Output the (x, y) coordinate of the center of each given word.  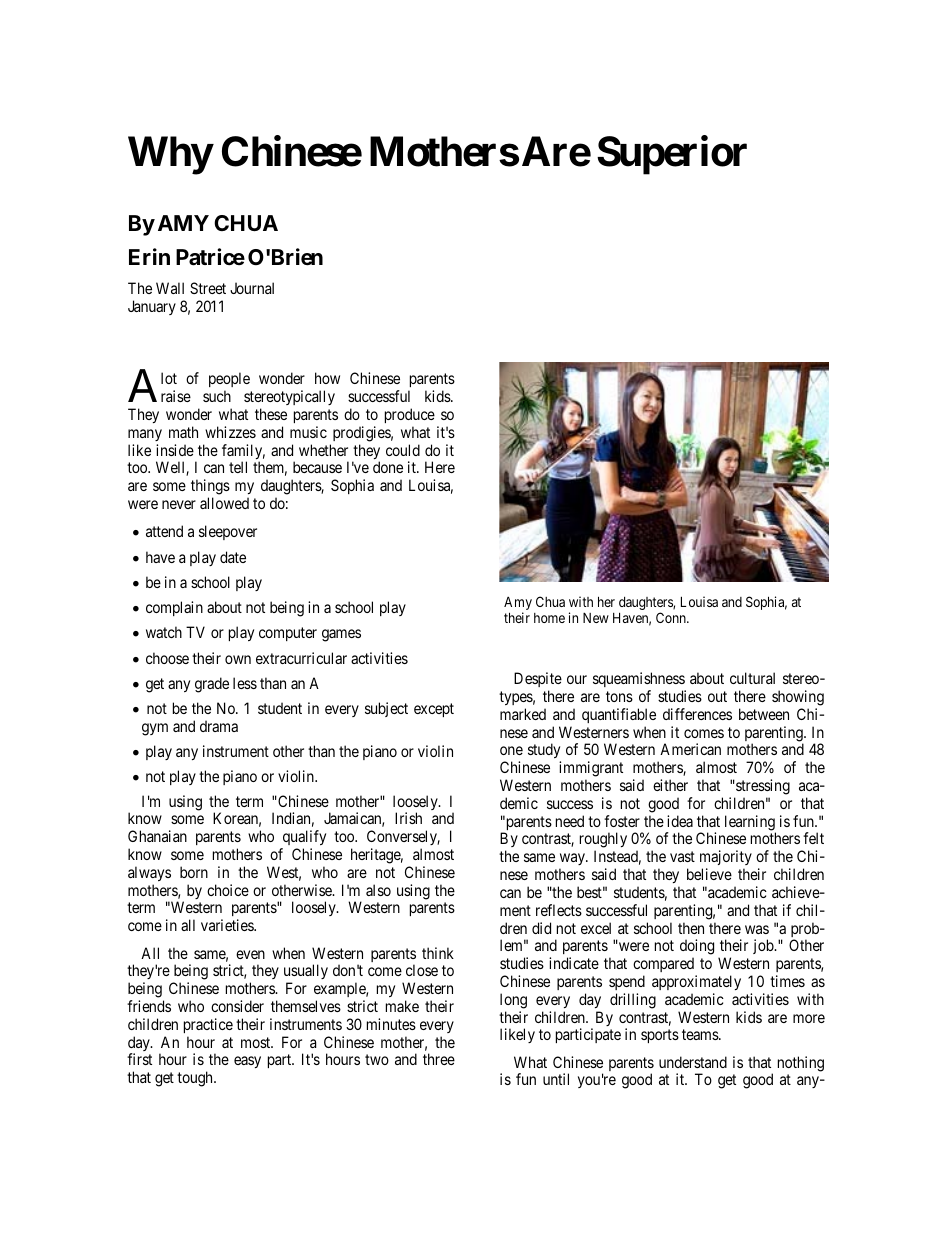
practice (208, 1025)
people (229, 381)
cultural (752, 678)
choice (228, 890)
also (378, 890)
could (403, 450)
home (549, 618)
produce (410, 415)
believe (709, 874)
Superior (672, 155)
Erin (149, 256)
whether (323, 450)
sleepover (228, 532)
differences (697, 714)
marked (523, 714)
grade (212, 685)
